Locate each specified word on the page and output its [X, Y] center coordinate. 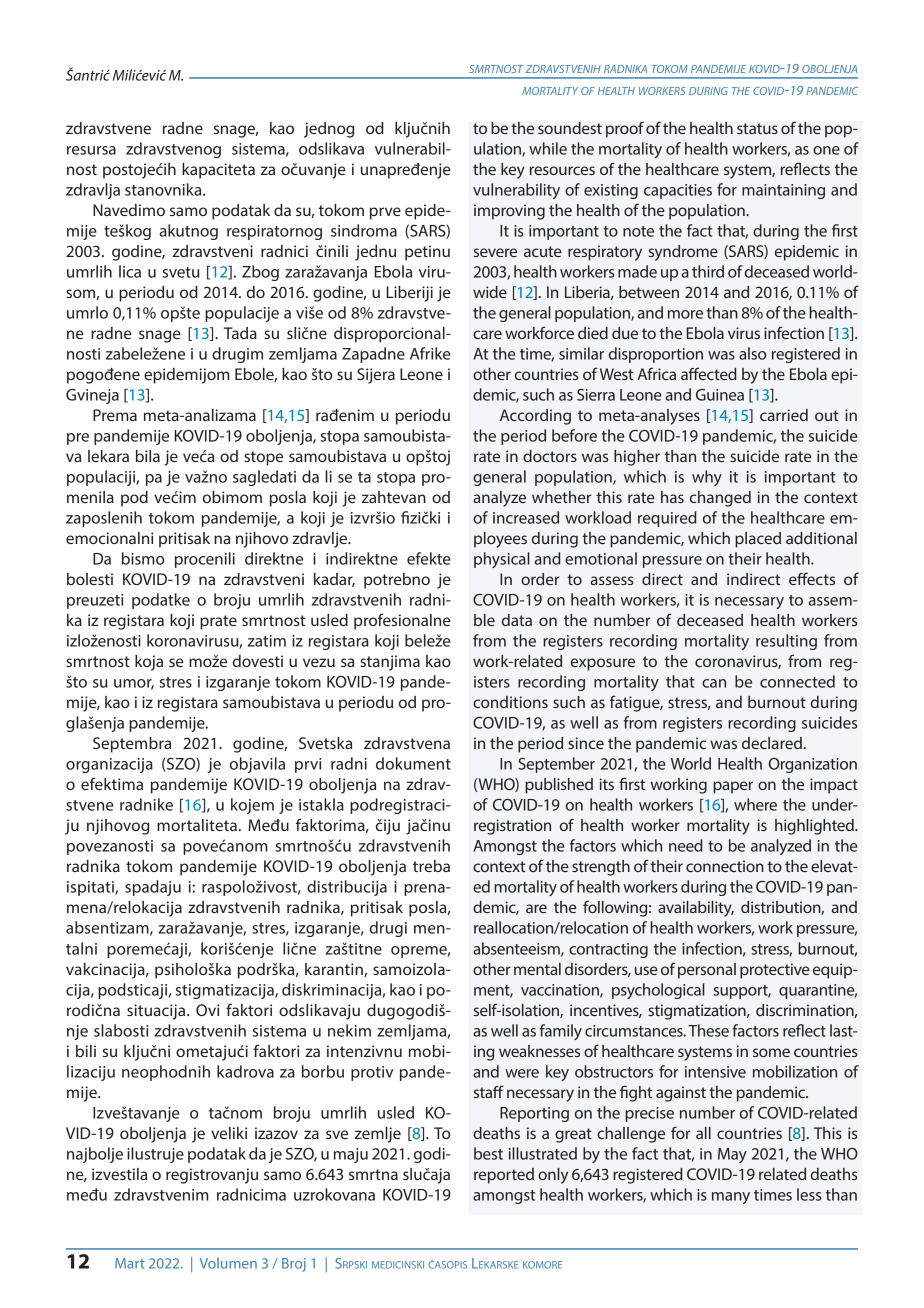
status [757, 128]
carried [784, 415]
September [556, 765]
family [561, 1032]
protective [775, 971]
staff [489, 1091]
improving [509, 212]
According [535, 417]
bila [148, 456]
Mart [130, 1263]
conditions [510, 702]
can [714, 683]
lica [130, 271]
